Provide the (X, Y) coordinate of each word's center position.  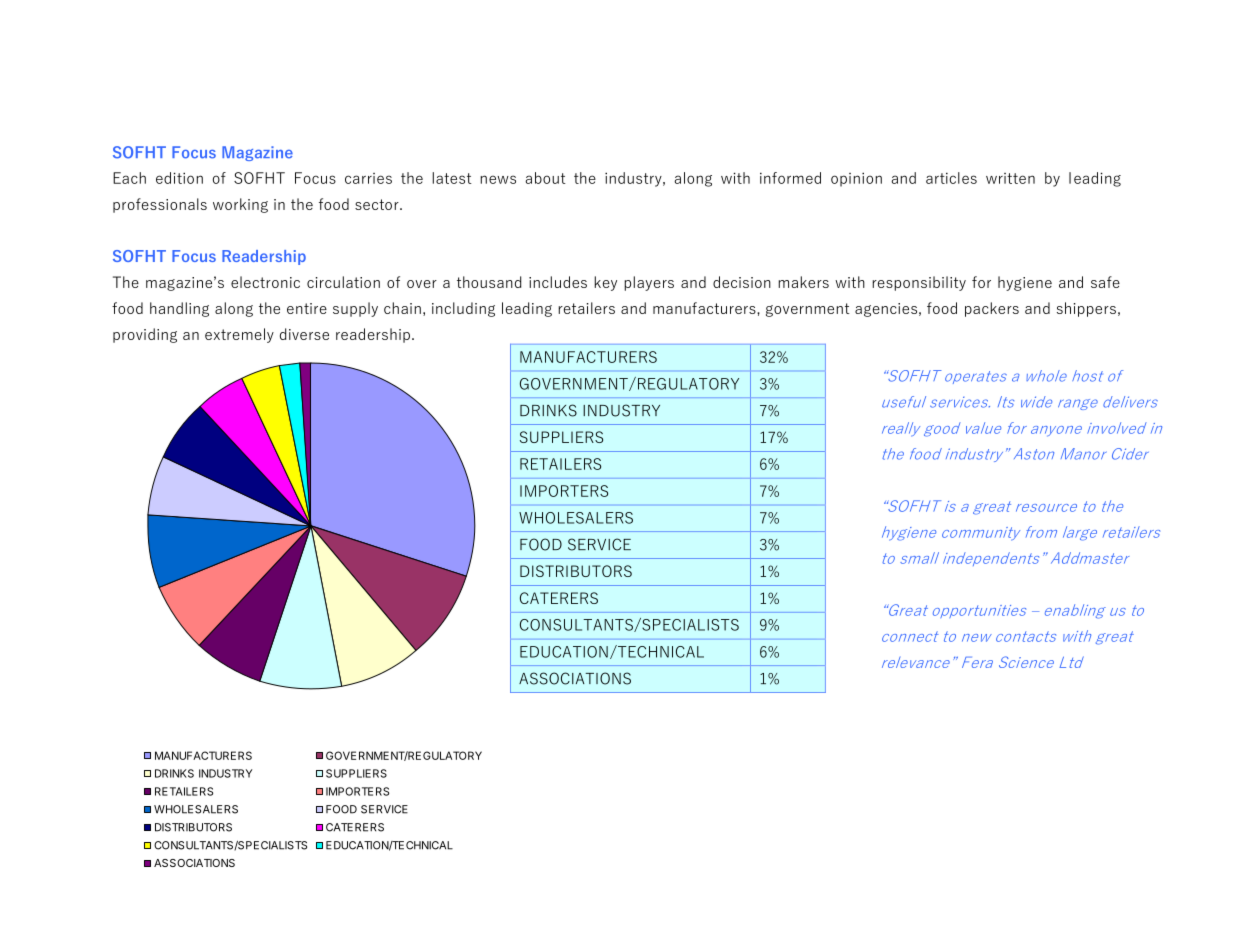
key (605, 283)
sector (378, 204)
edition (179, 178)
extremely (239, 335)
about (545, 178)
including (463, 309)
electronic (265, 282)
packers (992, 309)
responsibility (919, 283)
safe (1105, 282)
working (240, 205)
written (1010, 178)
